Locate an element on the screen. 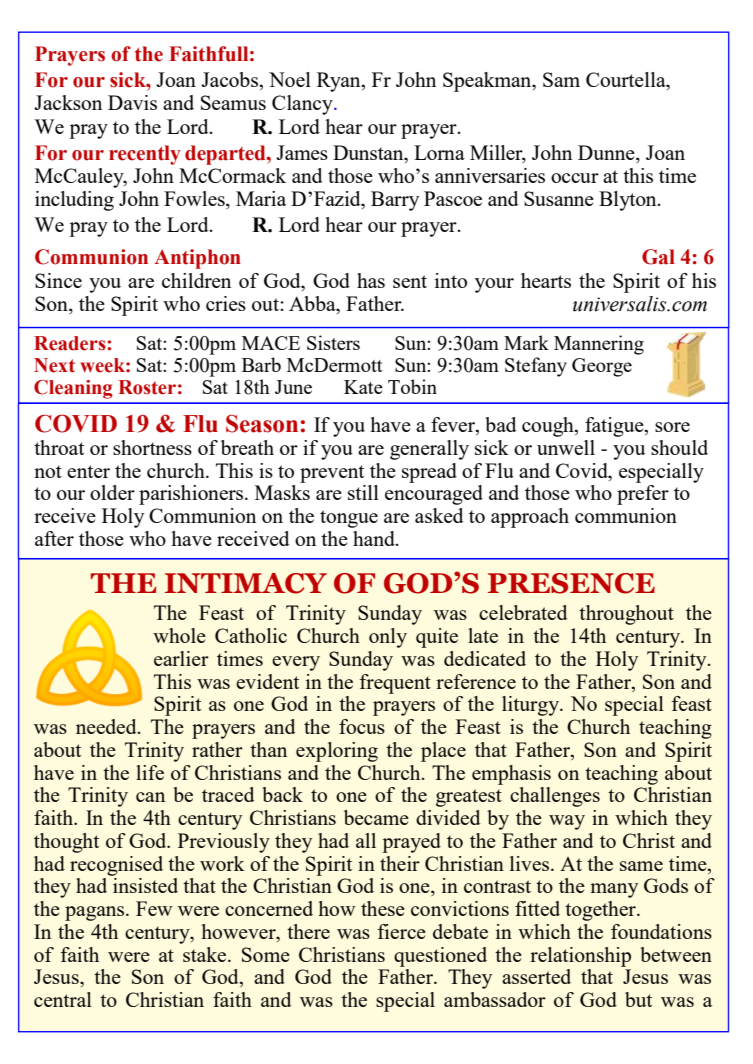 The image size is (753, 1064). older is located at coordinates (112, 492).
